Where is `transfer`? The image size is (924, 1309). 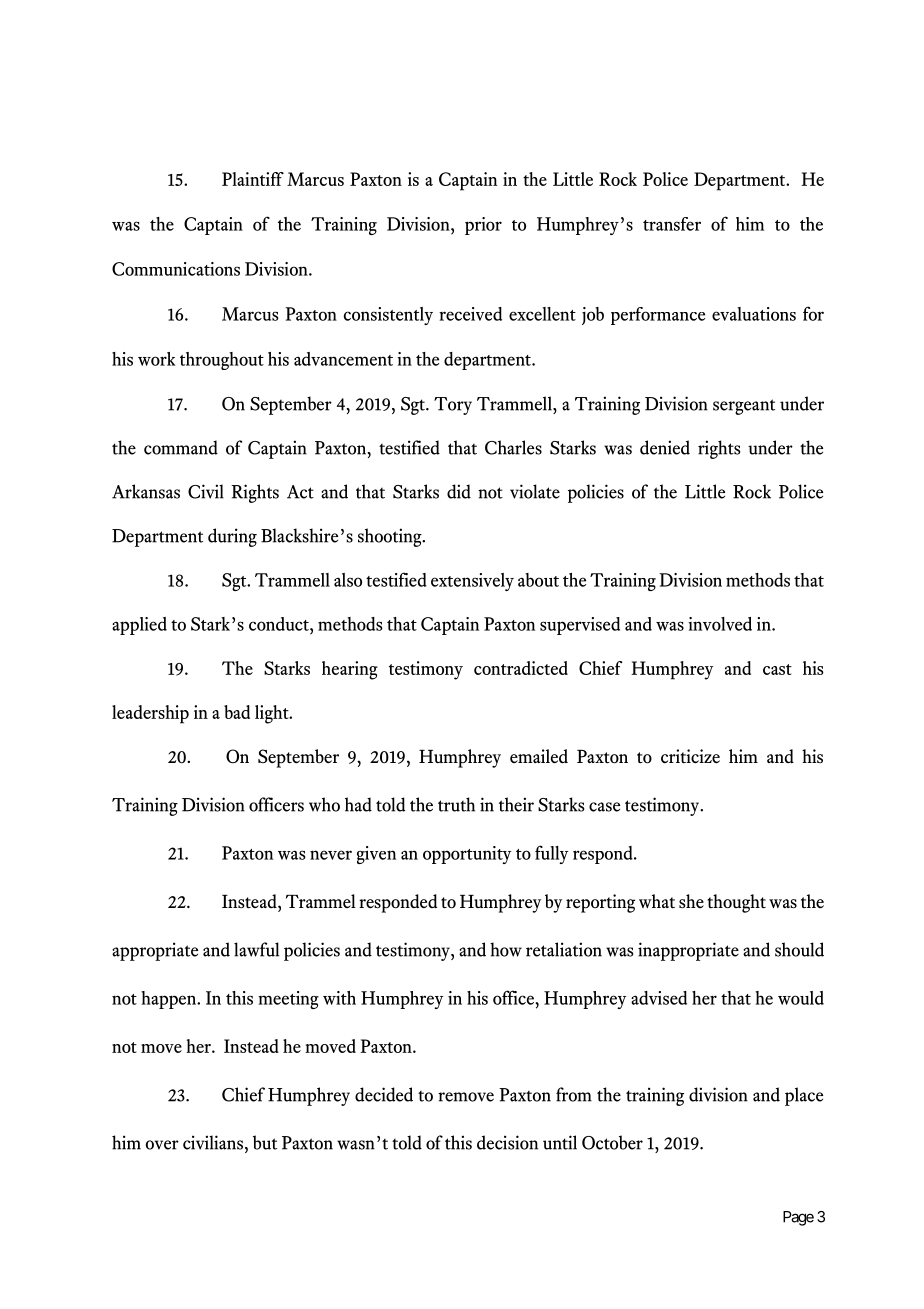
transfer is located at coordinates (672, 224).
